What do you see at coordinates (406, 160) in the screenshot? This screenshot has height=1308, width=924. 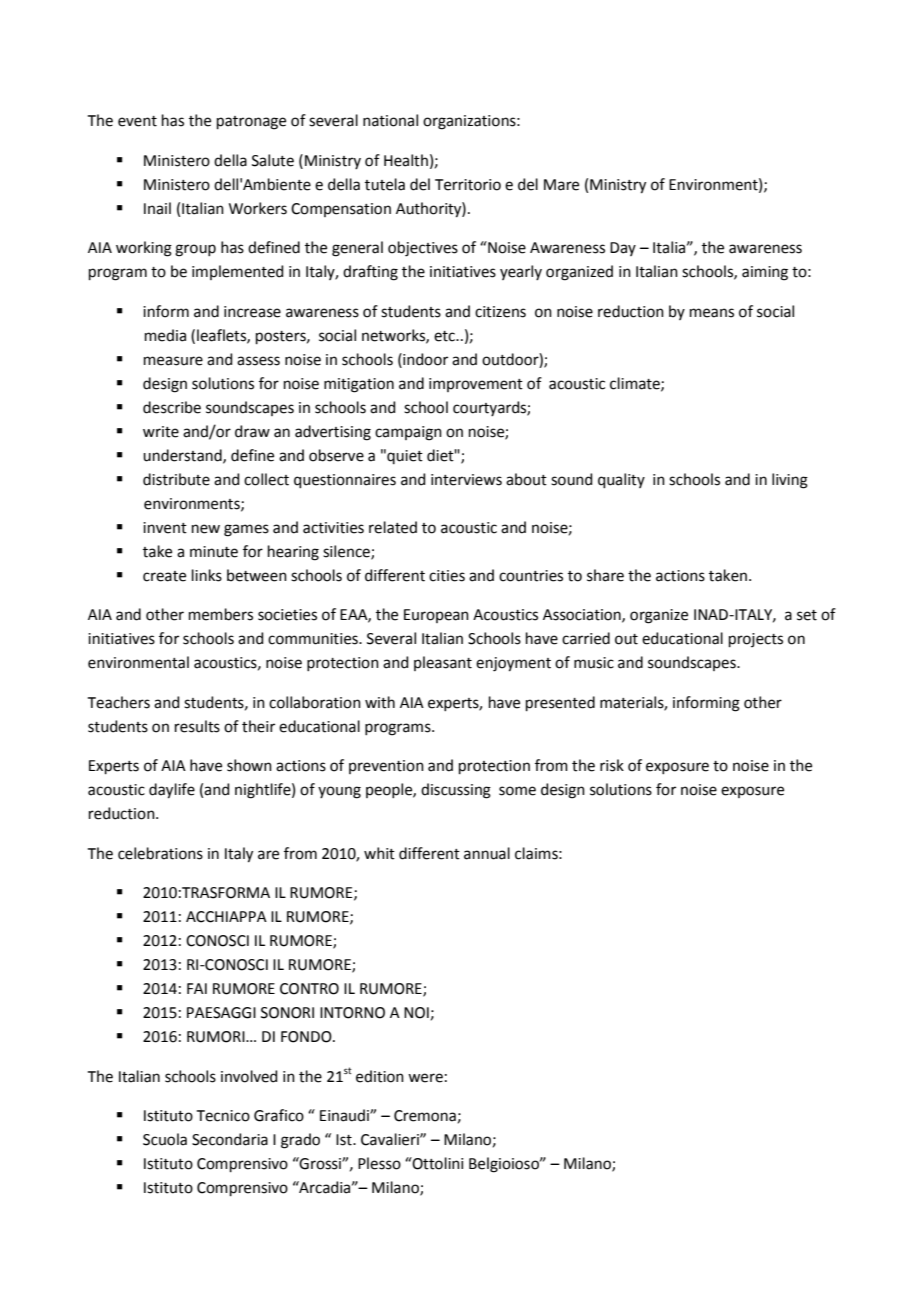 I see `Health` at bounding box center [406, 160].
